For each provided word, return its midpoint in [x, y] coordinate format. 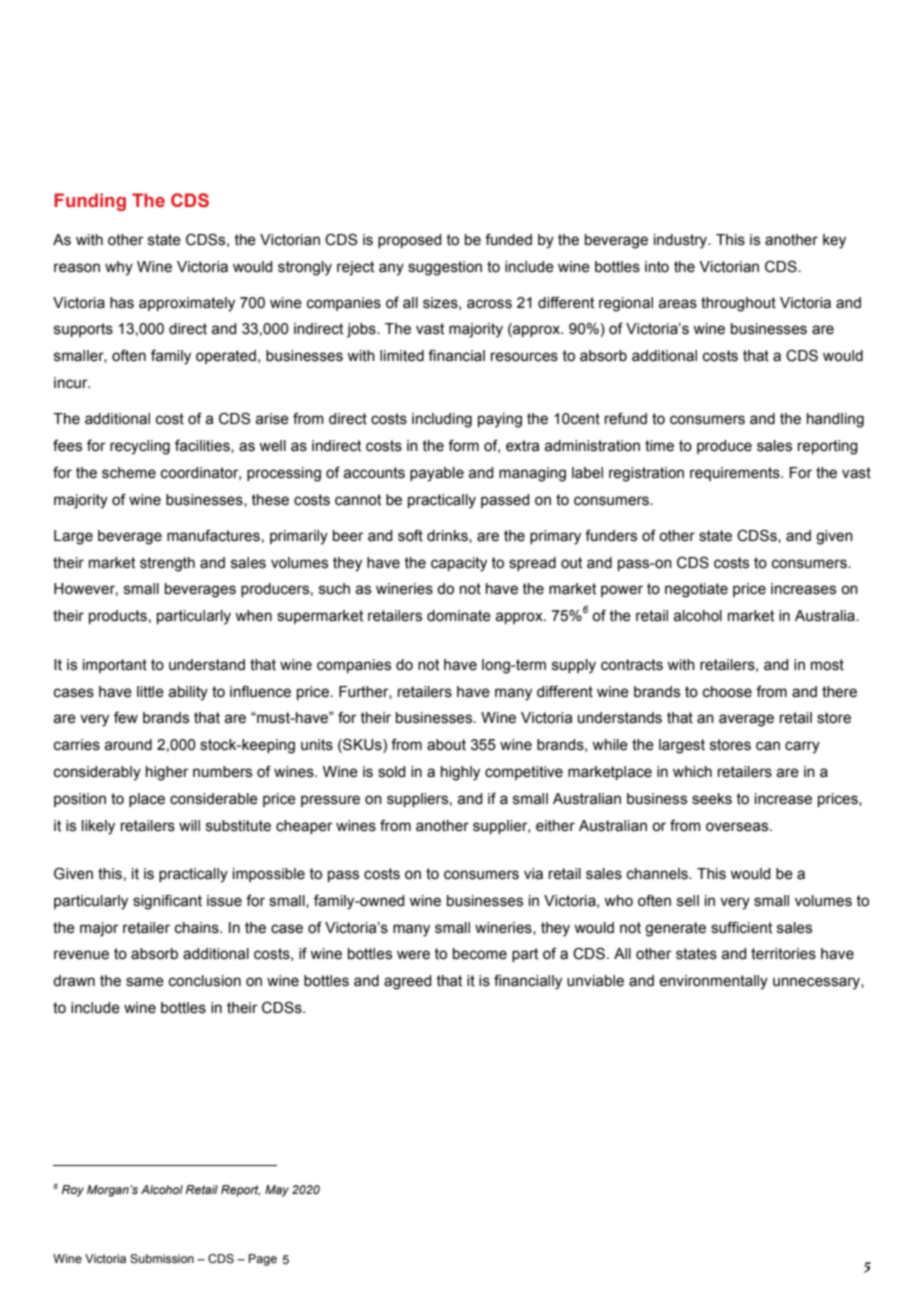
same [145, 982]
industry [682, 241]
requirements [736, 474]
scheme [129, 473]
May [277, 1191]
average [746, 720]
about [446, 745]
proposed [409, 241]
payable [437, 474]
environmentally [713, 982]
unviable [595, 981]
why [119, 268]
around [128, 745]
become [480, 954]
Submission [162, 1258]
